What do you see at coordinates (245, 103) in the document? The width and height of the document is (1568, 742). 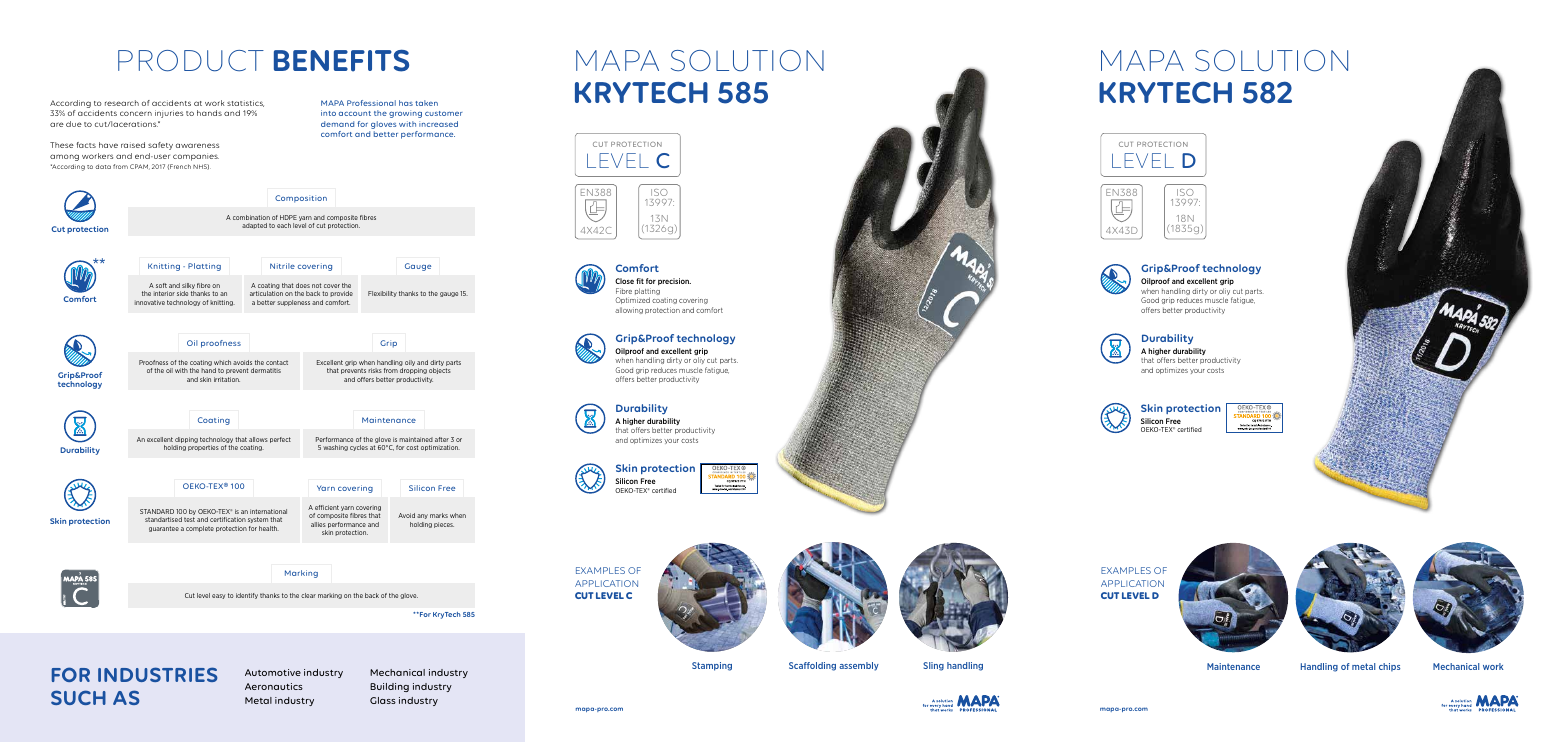 I see `statistics` at bounding box center [245, 103].
